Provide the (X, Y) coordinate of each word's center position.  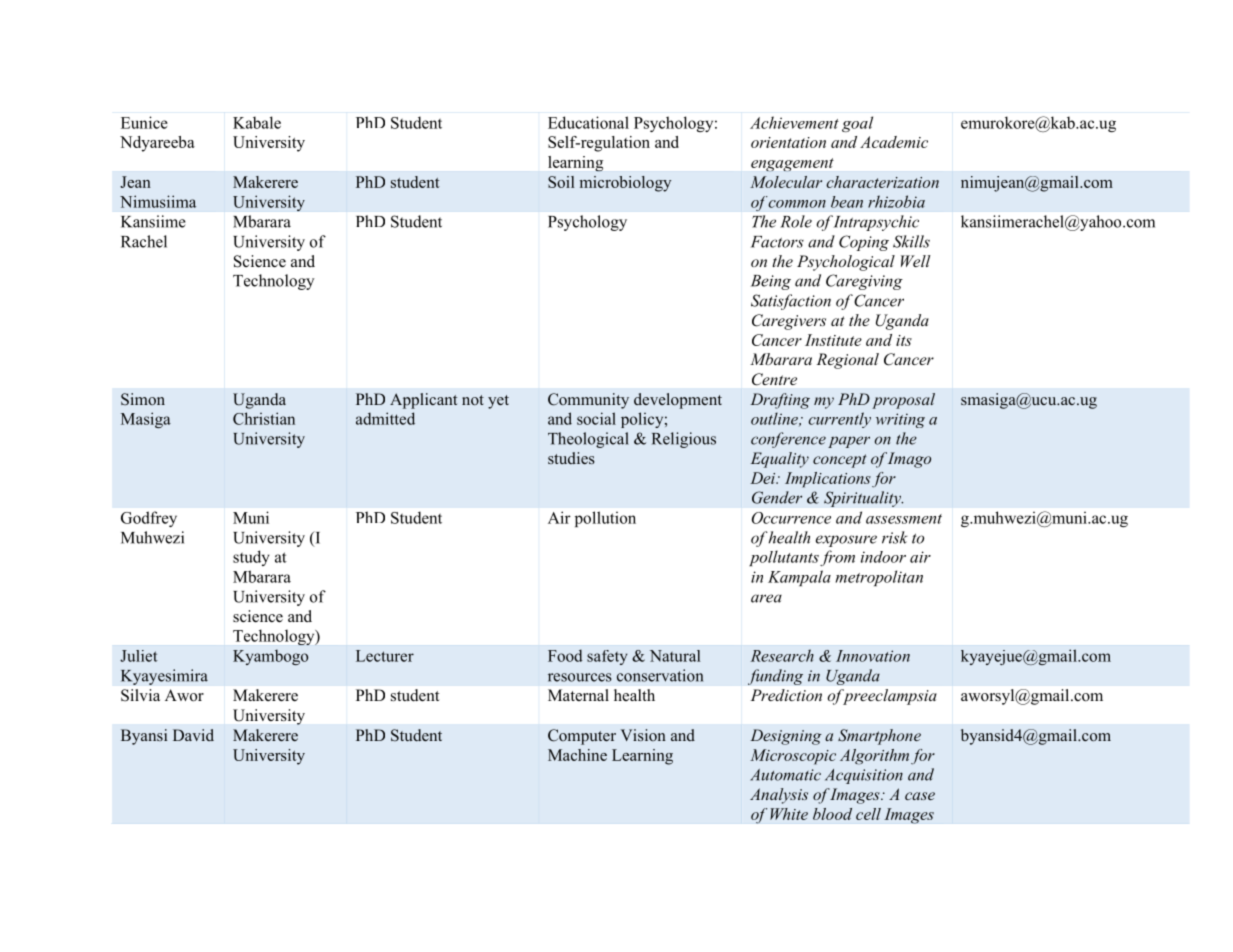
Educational (588, 122)
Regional (847, 361)
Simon (143, 399)
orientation (788, 142)
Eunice (144, 122)
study (251, 558)
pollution (605, 519)
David (193, 735)
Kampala (799, 578)
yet (498, 402)
